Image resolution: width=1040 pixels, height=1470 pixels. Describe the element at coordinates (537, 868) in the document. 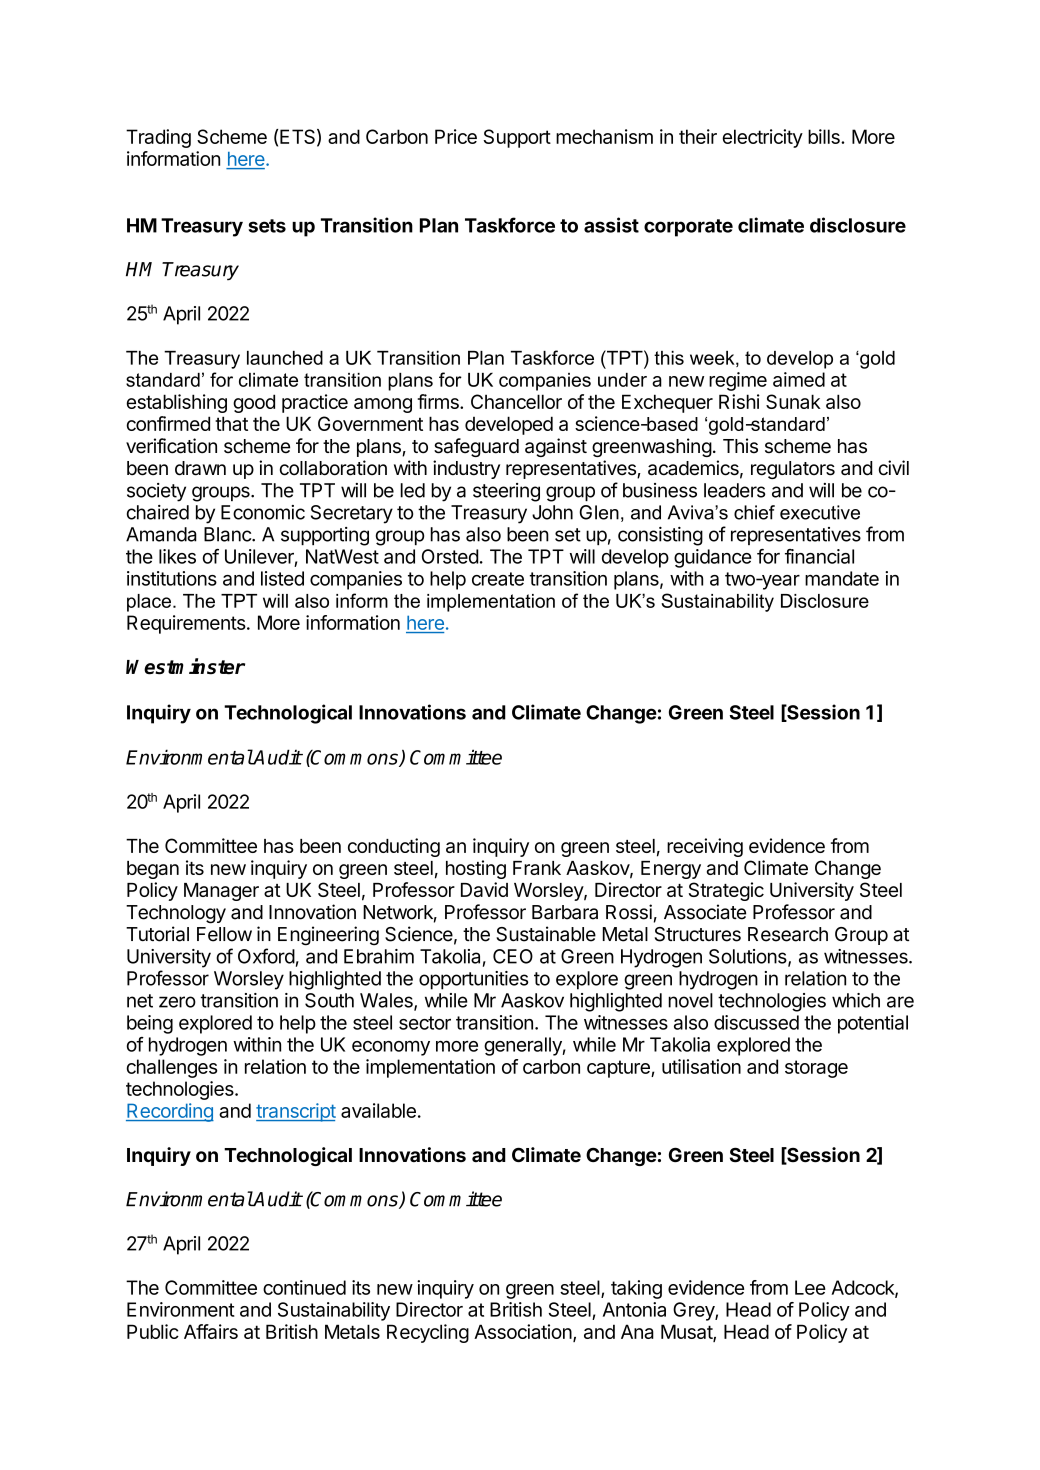

I see `Frank` at that location.
